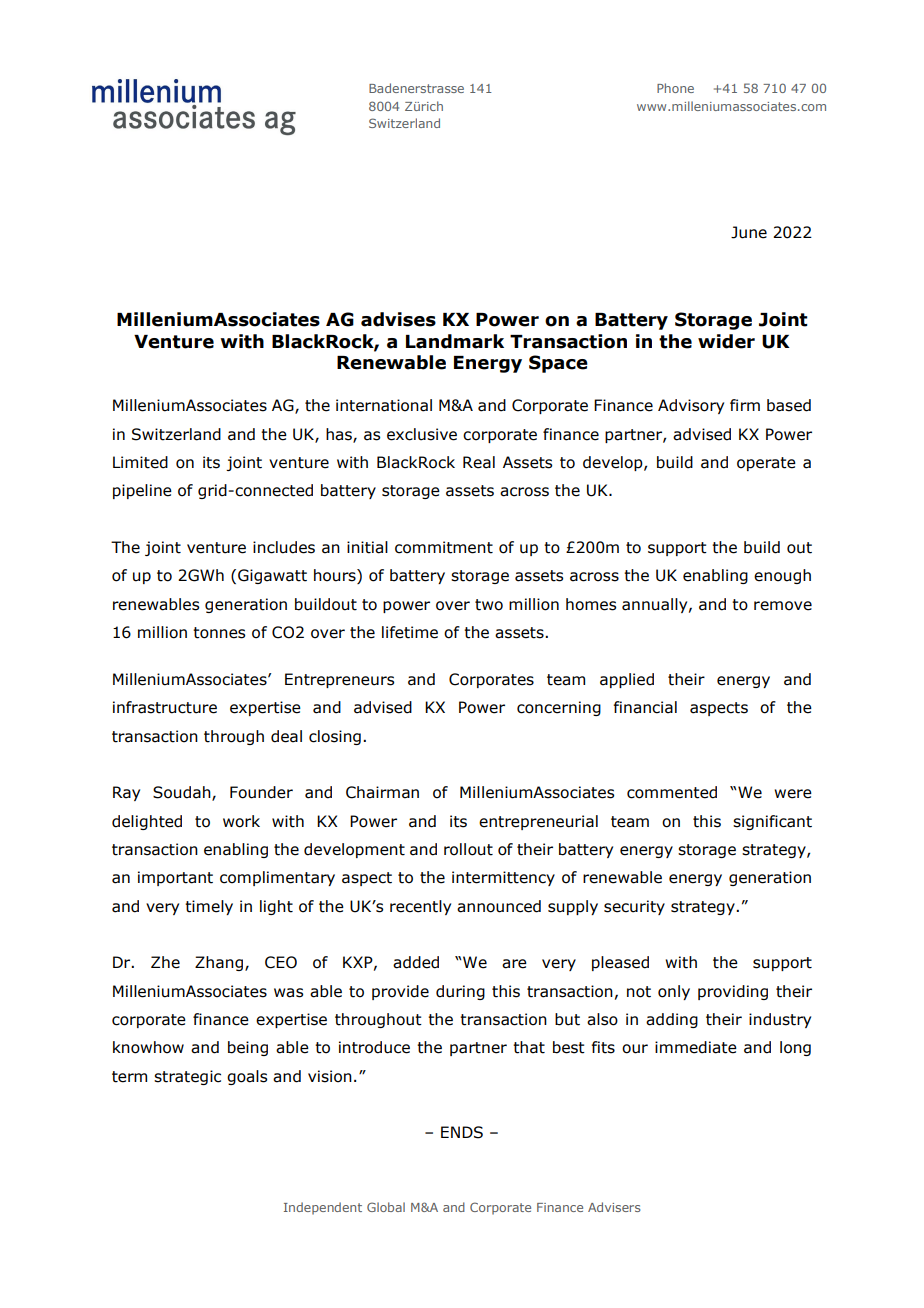 This screenshot has height=1308, width=924. Describe the element at coordinates (219, 633) in the screenshot. I see `tonnes` at that location.
